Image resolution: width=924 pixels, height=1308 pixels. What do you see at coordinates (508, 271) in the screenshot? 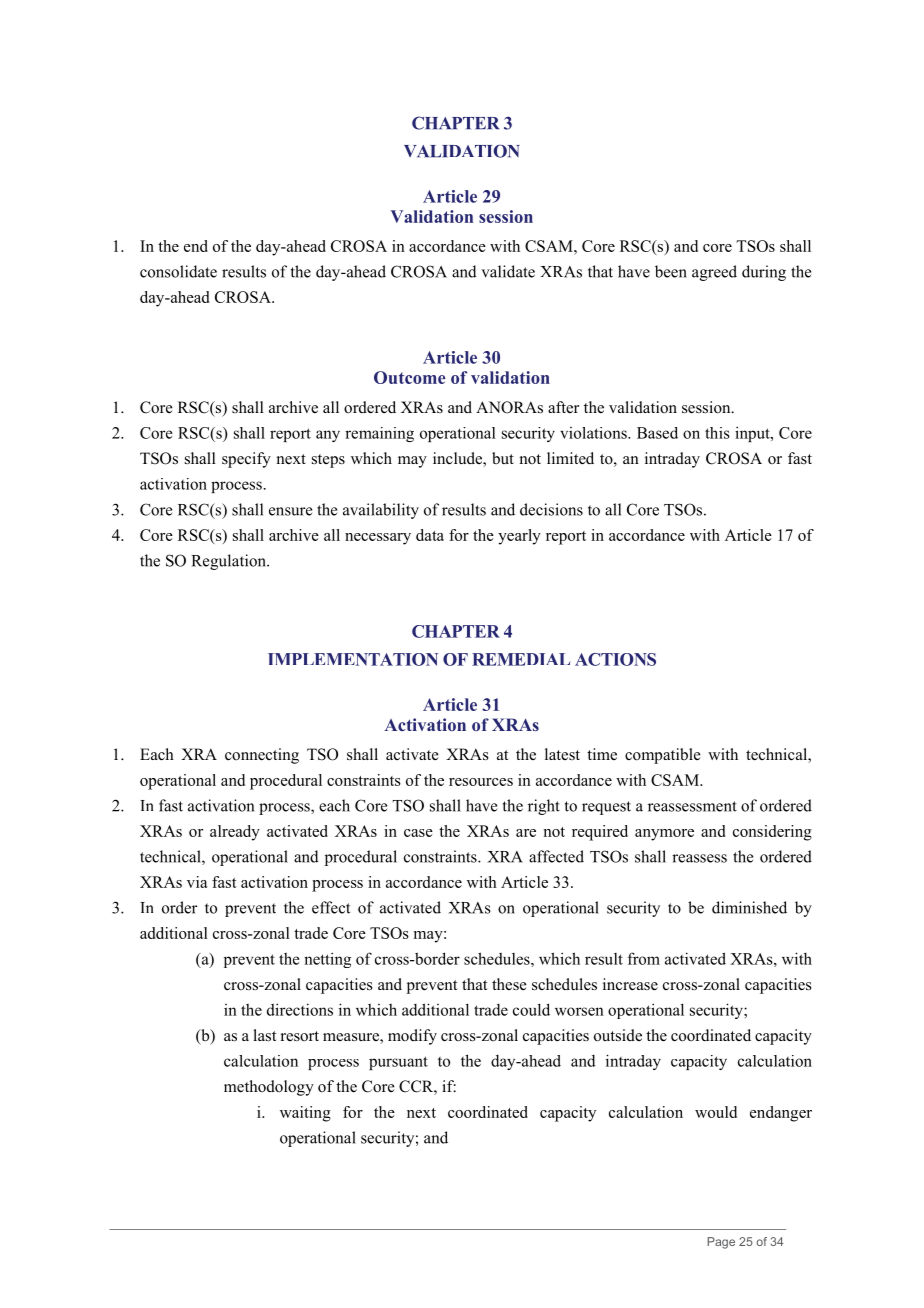
I see `validate` at bounding box center [508, 271].
